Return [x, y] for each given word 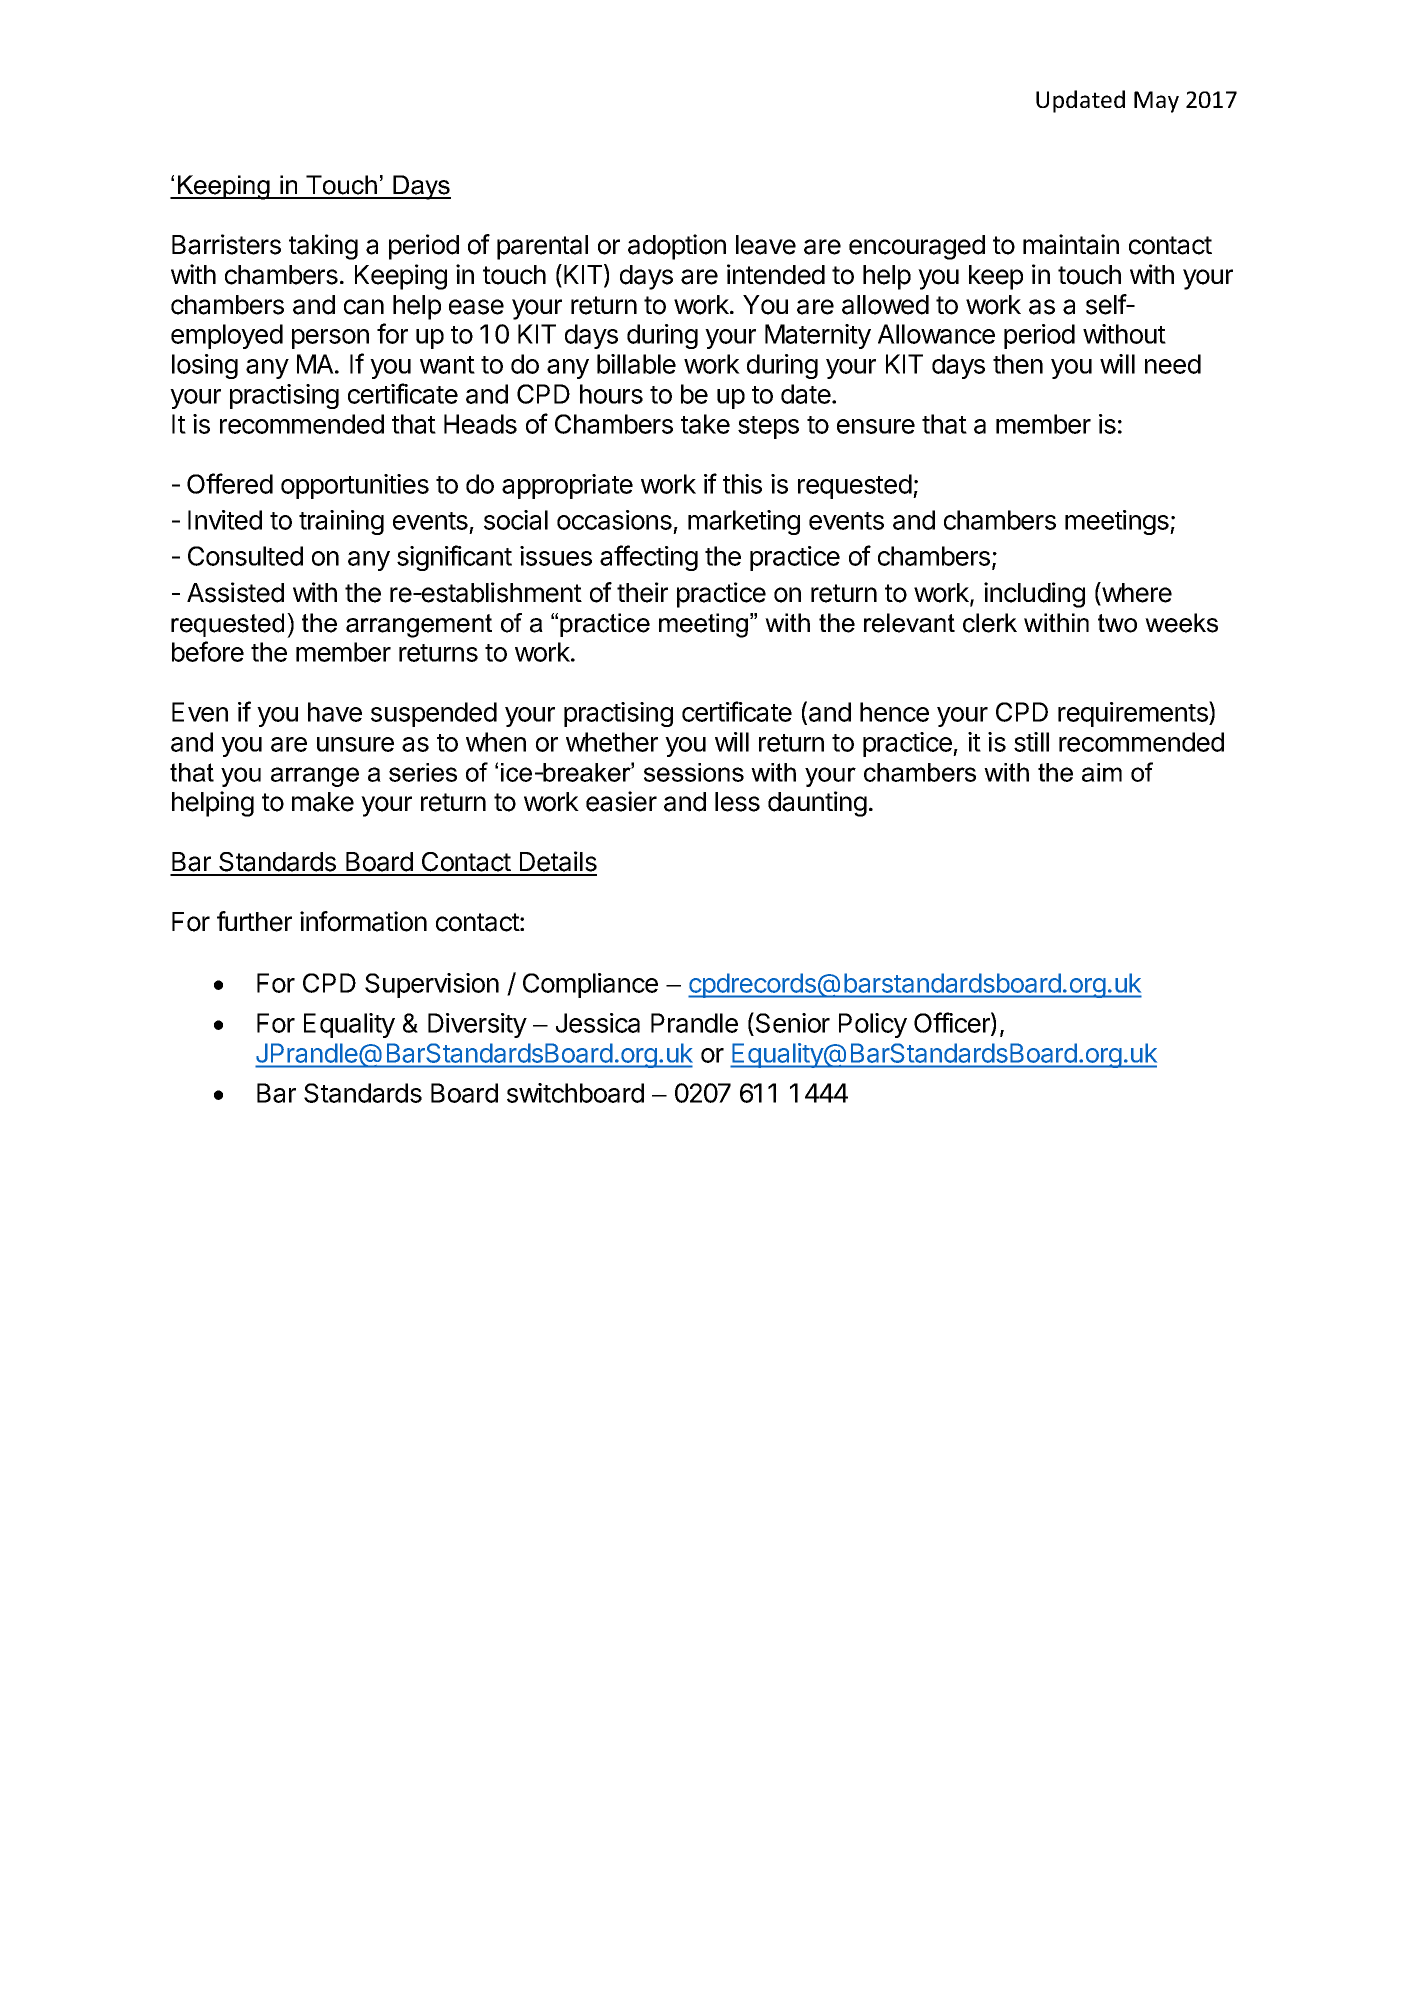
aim [1102, 772]
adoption [677, 247]
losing [205, 366]
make [323, 802]
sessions [694, 772]
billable [636, 364]
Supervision [432, 985]
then [1018, 364]
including [1034, 595]
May [1156, 102]
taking [323, 247]
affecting [649, 558]
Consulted [245, 556]
